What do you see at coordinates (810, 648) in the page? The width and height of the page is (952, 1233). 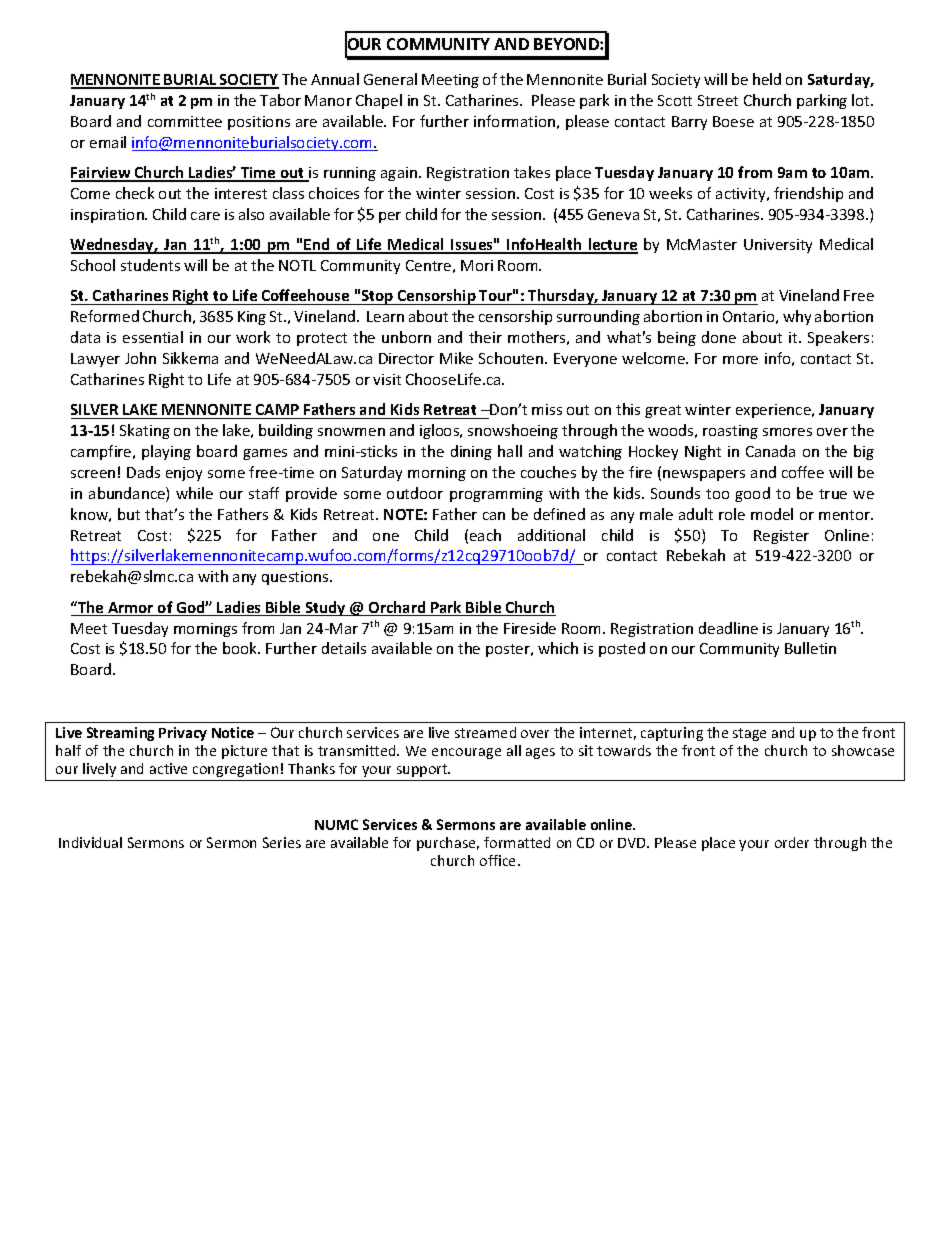 I see `Bulletin` at bounding box center [810, 648].
